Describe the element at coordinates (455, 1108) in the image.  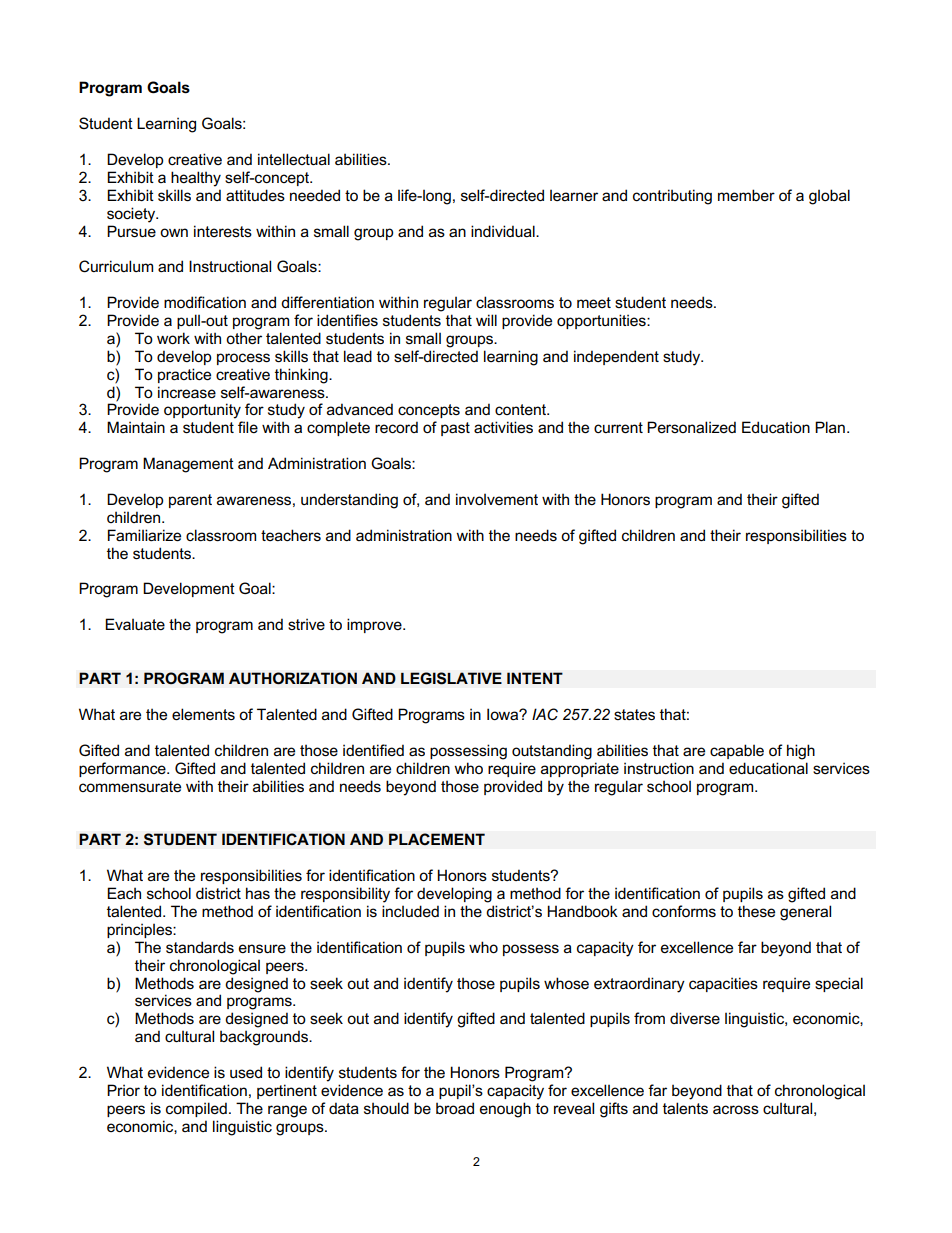
I see `broad` at that location.
